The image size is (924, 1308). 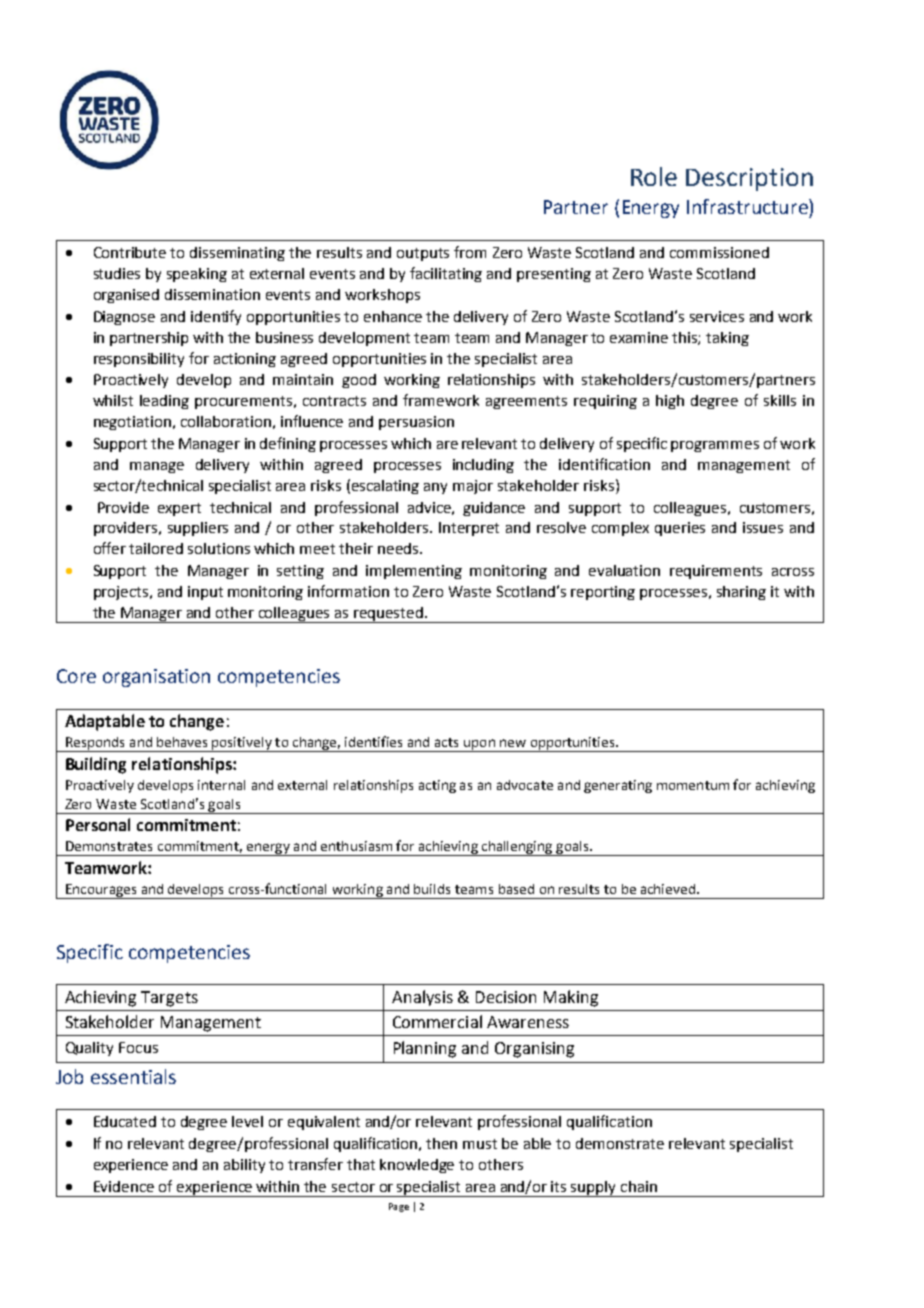 I want to click on Analysis, so click(x=422, y=998).
